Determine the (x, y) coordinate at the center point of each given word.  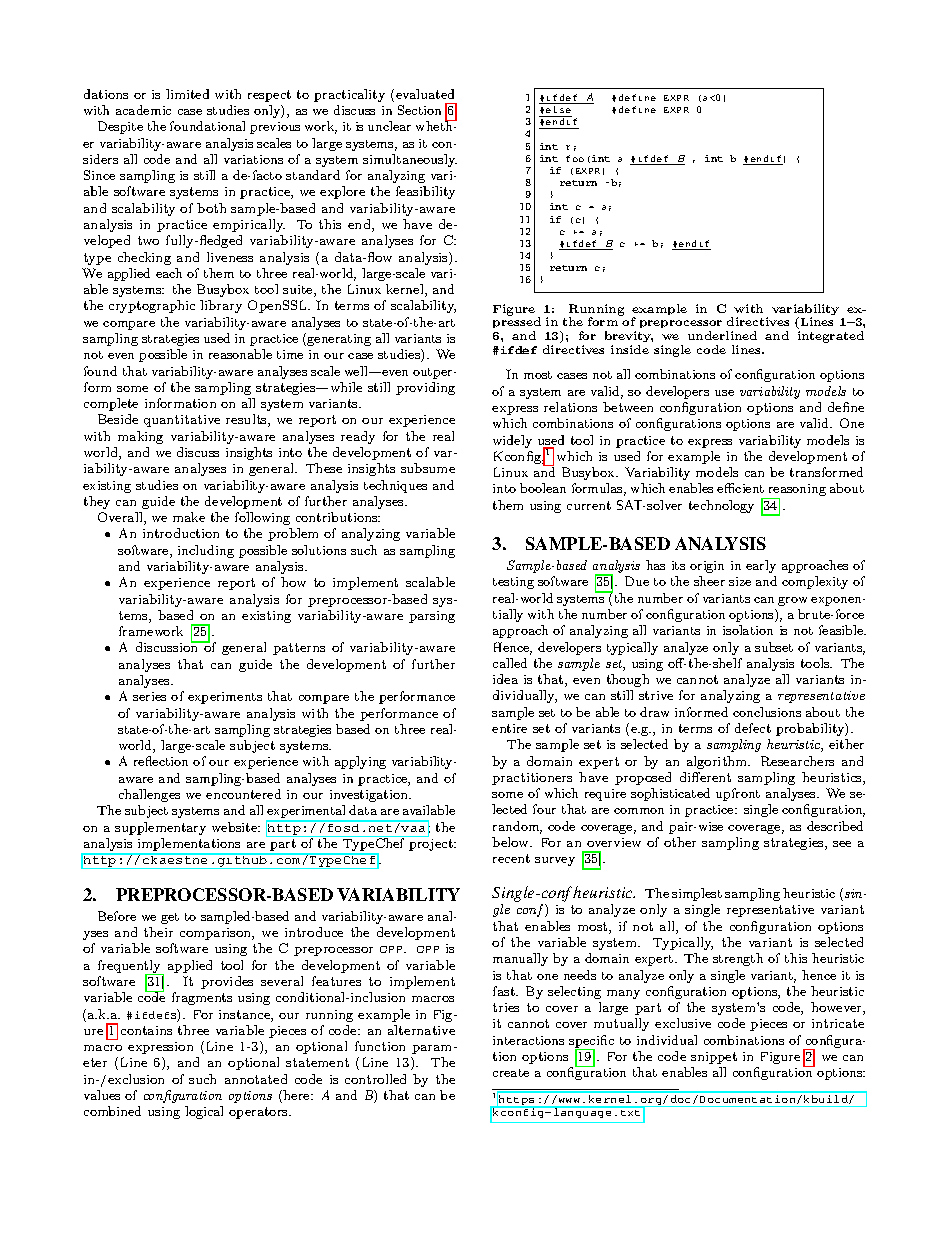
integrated (831, 337)
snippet (714, 1058)
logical (204, 1112)
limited (187, 94)
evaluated (425, 94)
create (511, 1073)
